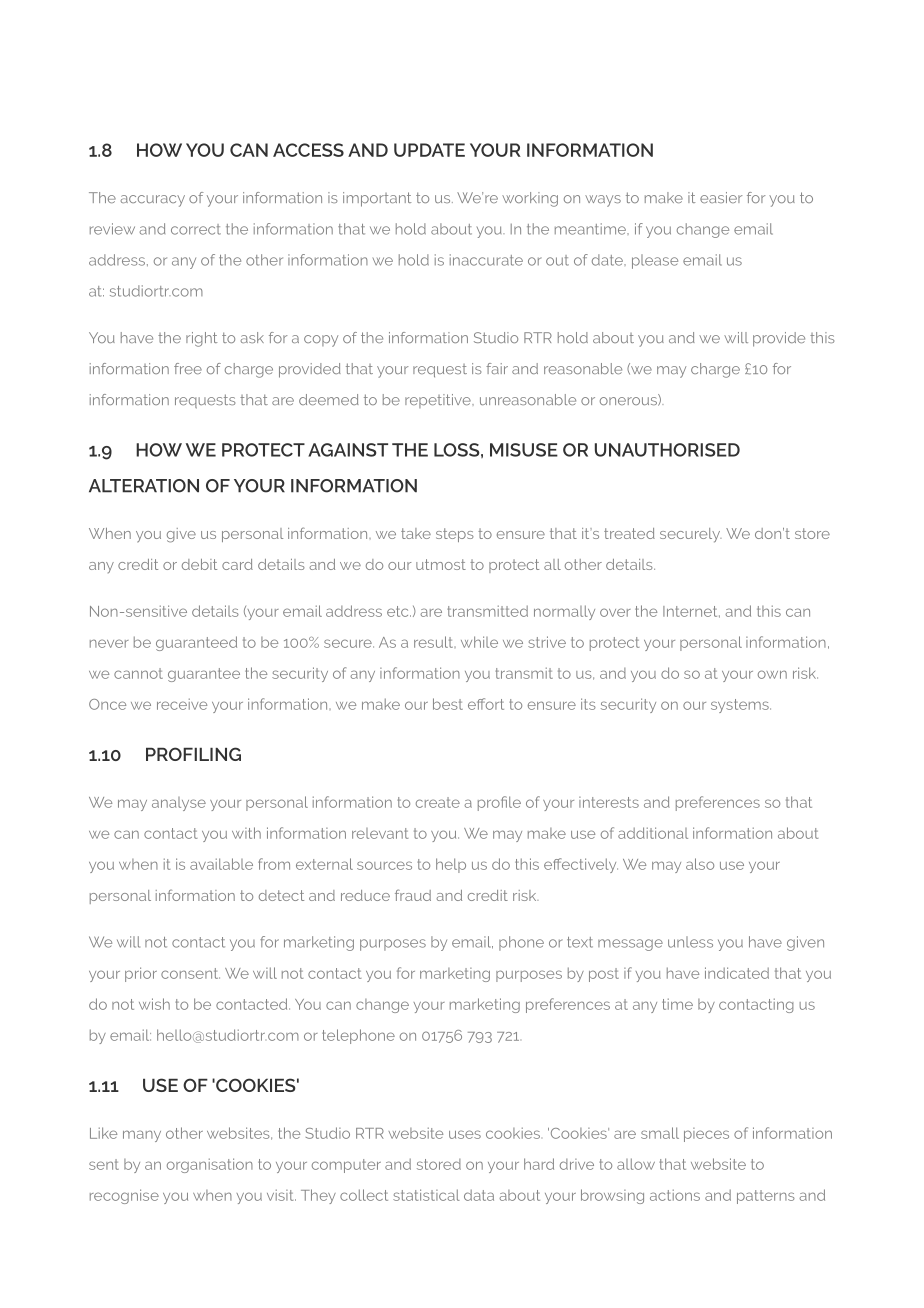  What do you see at coordinates (667, 450) in the image?
I see `UNAUTHORISED` at bounding box center [667, 450].
